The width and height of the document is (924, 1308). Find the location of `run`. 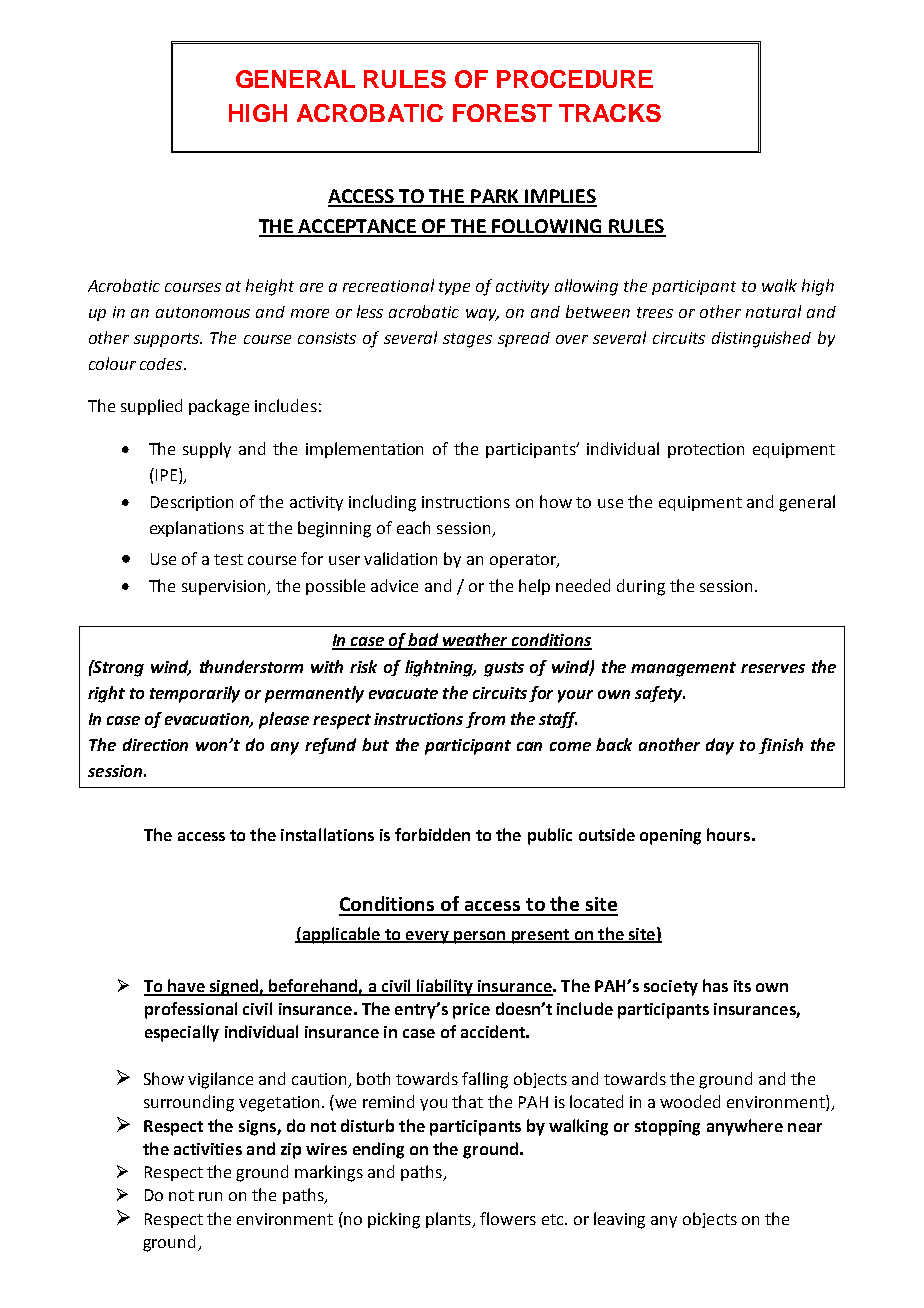

run is located at coordinates (210, 1196).
